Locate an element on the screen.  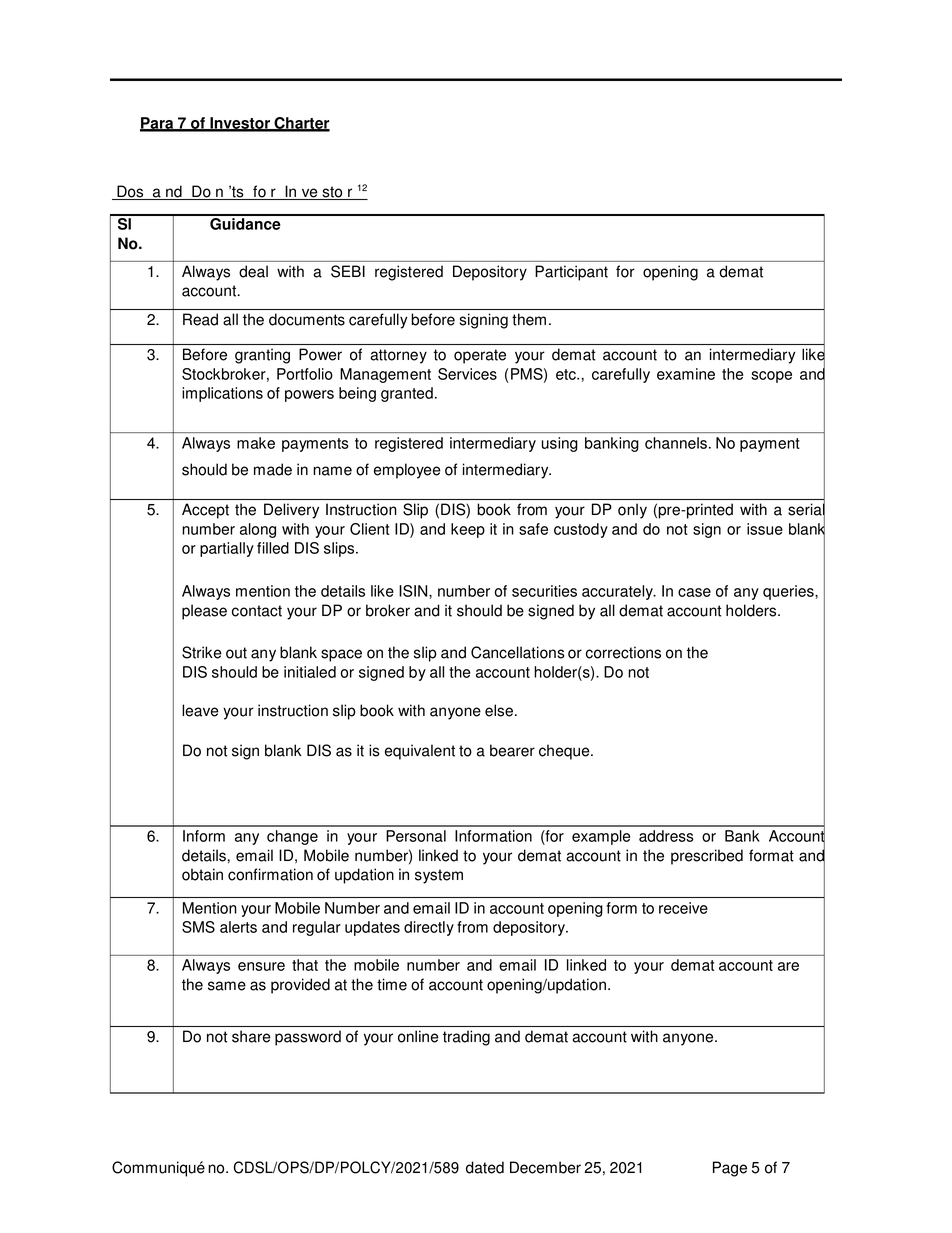
corrections is located at coordinates (623, 652).
